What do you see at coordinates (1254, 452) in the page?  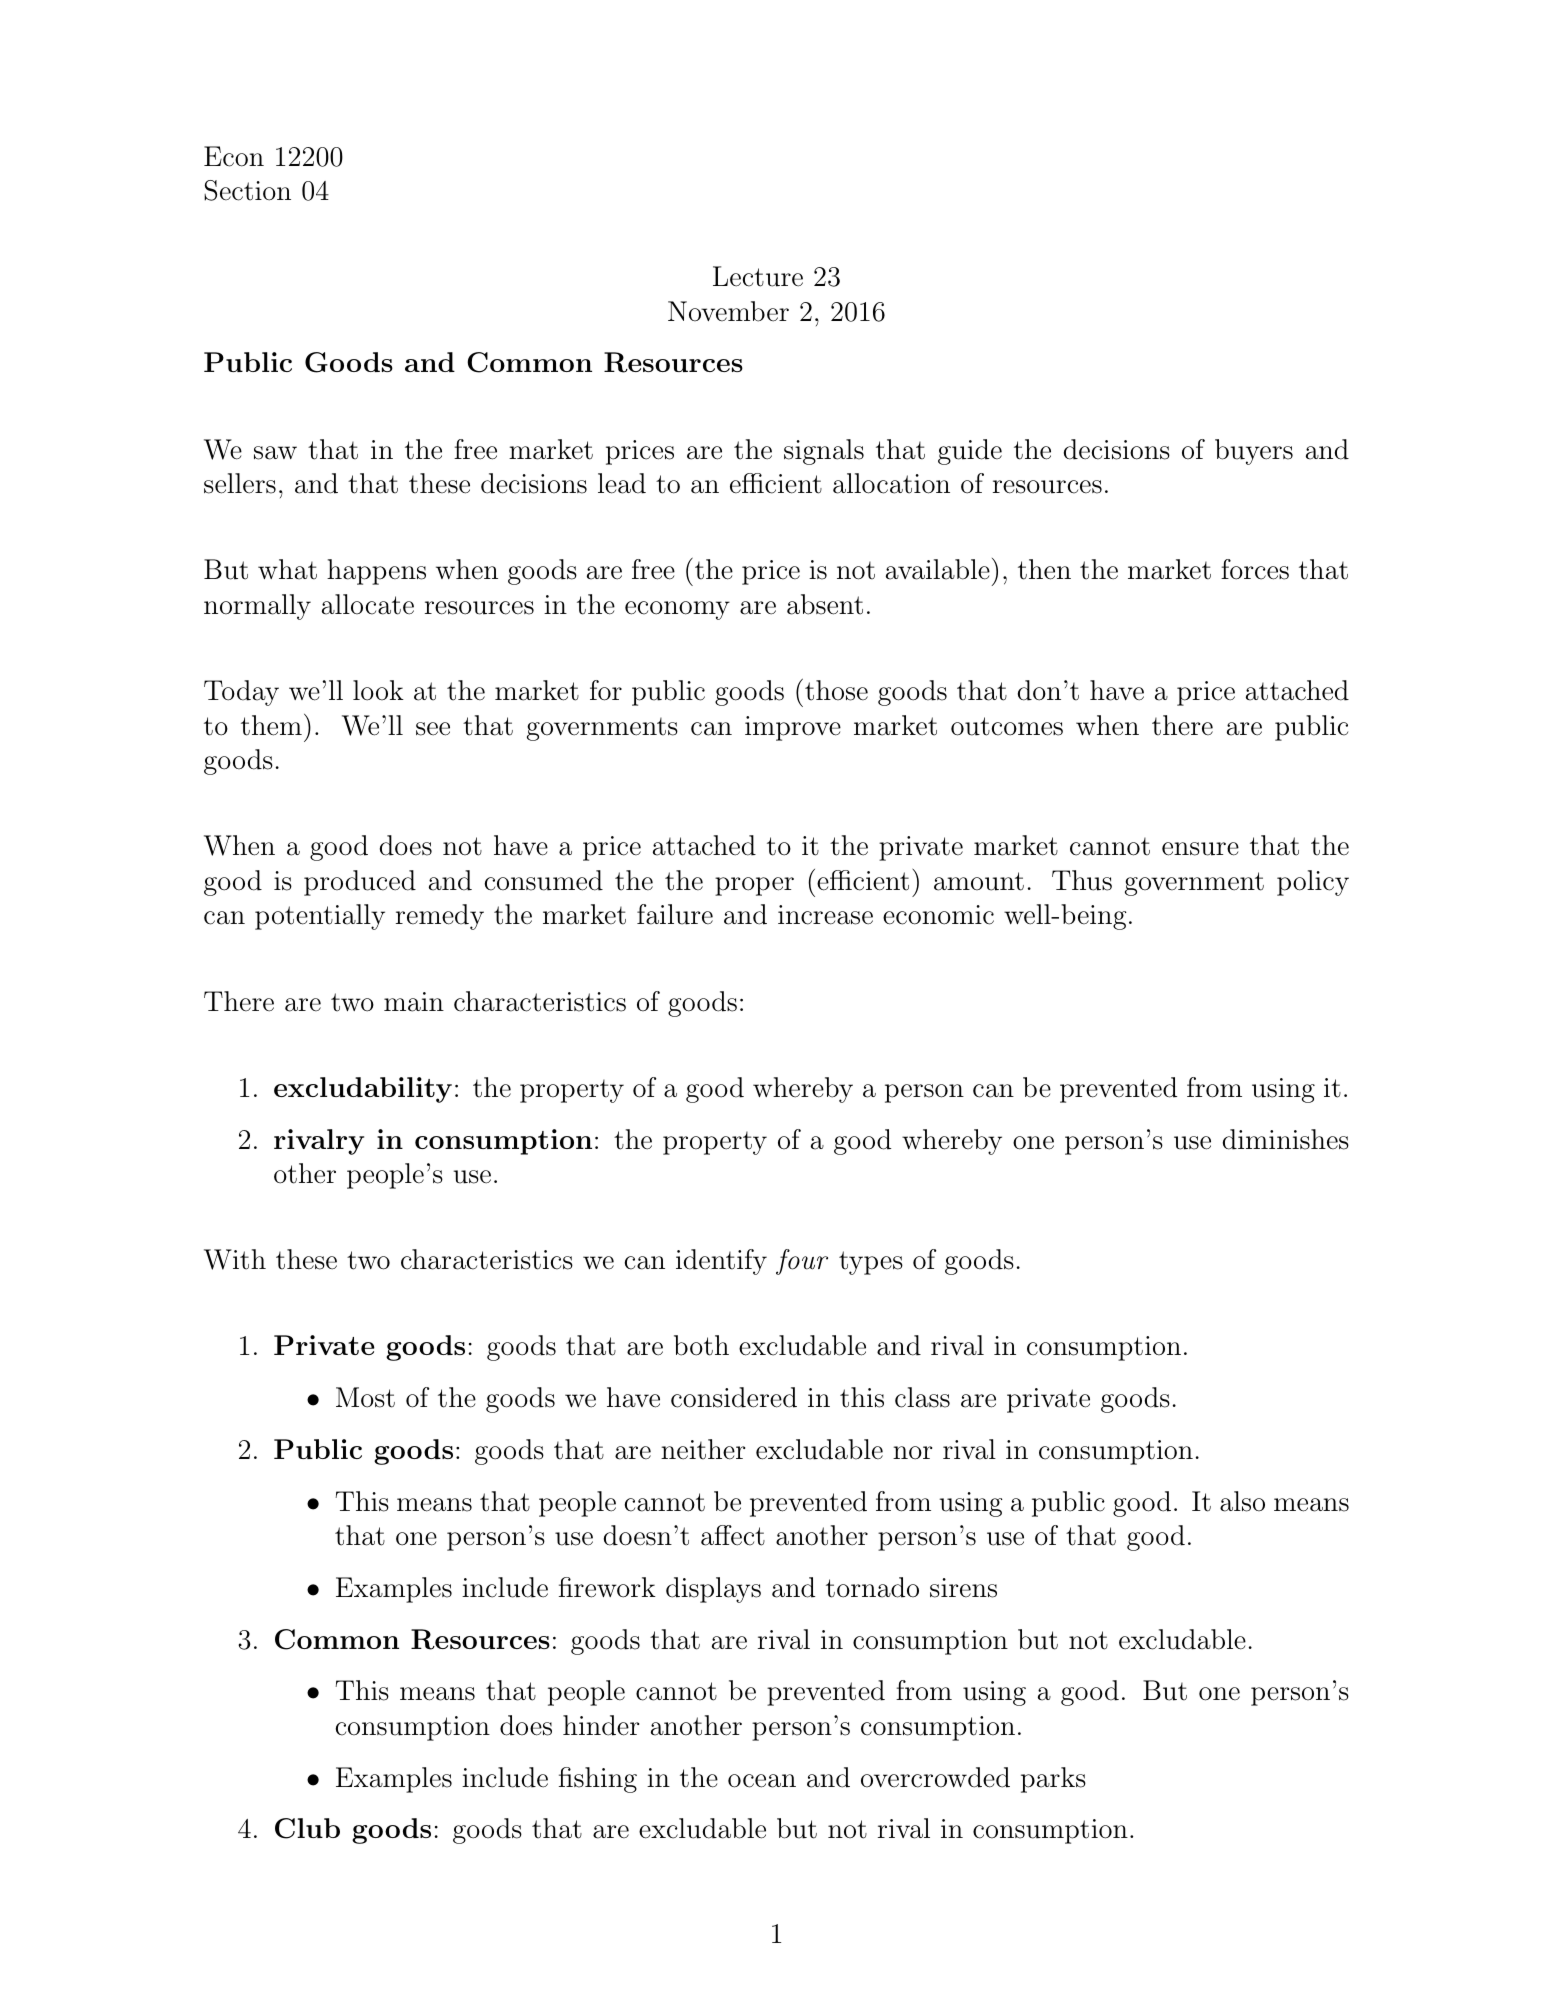 I see `buyers` at bounding box center [1254, 452].
